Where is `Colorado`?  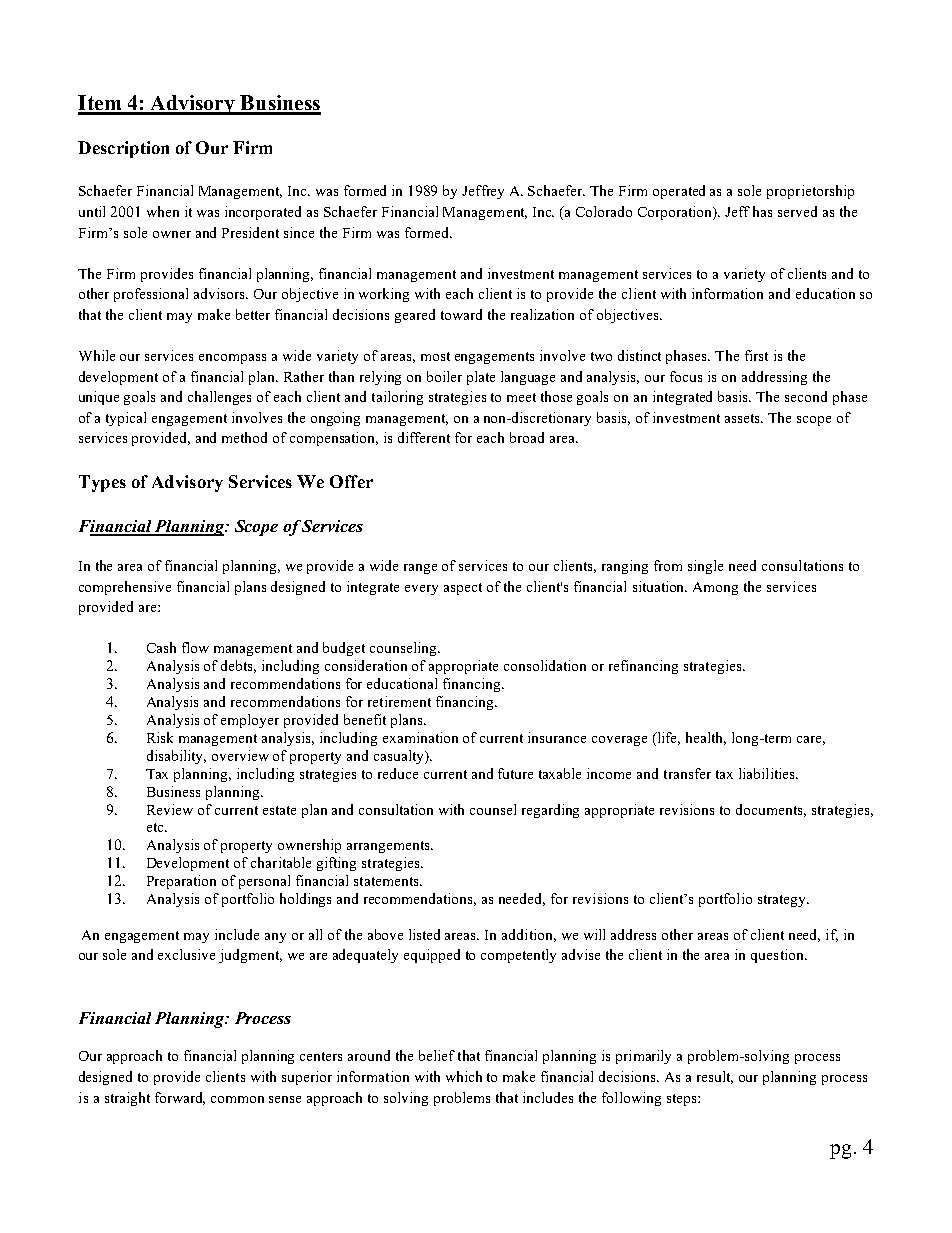 Colorado is located at coordinates (604, 211).
